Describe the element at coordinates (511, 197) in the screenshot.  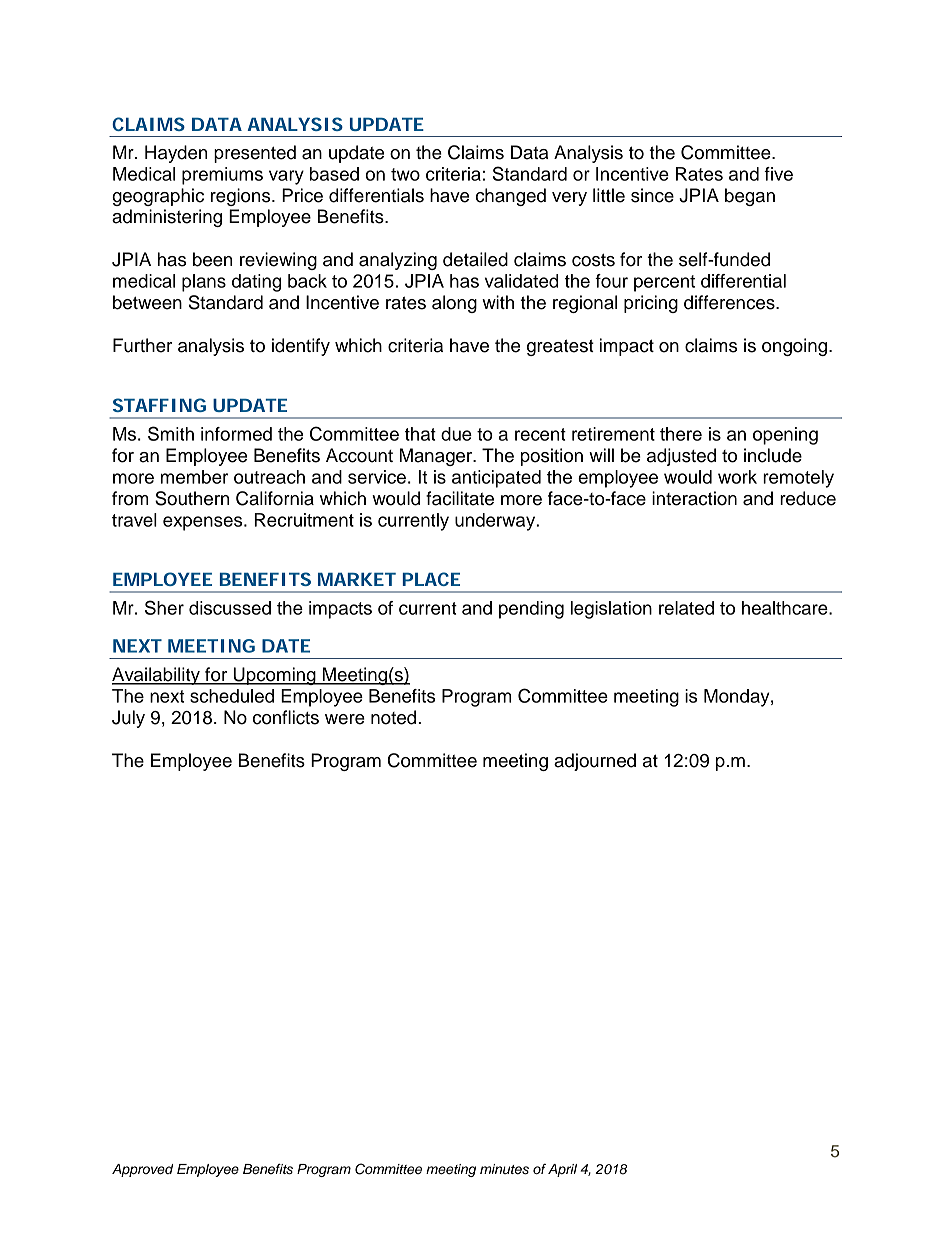
I see `changed` at that location.
